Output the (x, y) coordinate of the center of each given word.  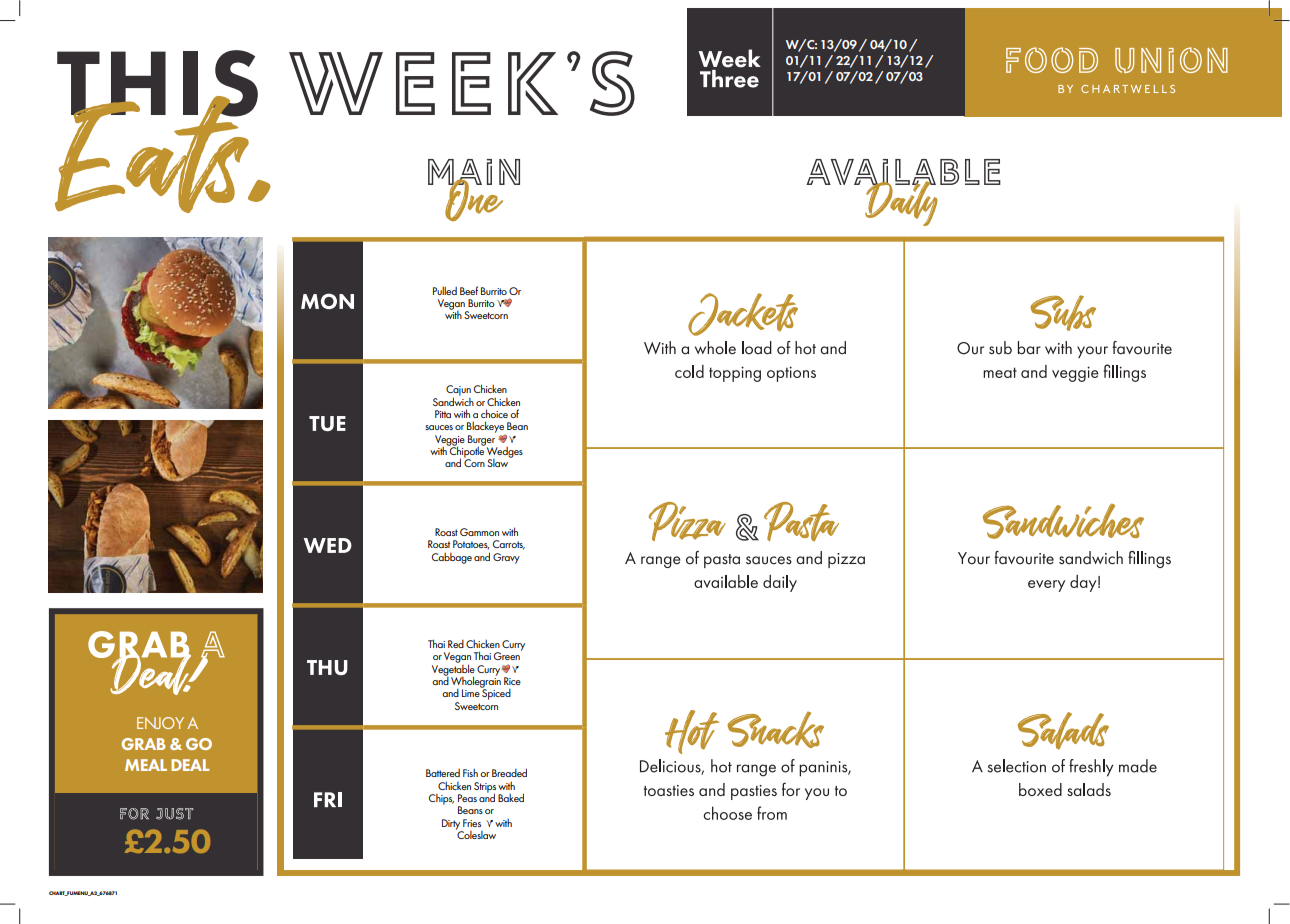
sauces (439, 427)
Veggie (450, 441)
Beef (469, 290)
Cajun (458, 391)
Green (508, 655)
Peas (467, 798)
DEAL (190, 765)
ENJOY (160, 723)
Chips (441, 799)
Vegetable (453, 670)
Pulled (445, 291)
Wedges (504, 452)
